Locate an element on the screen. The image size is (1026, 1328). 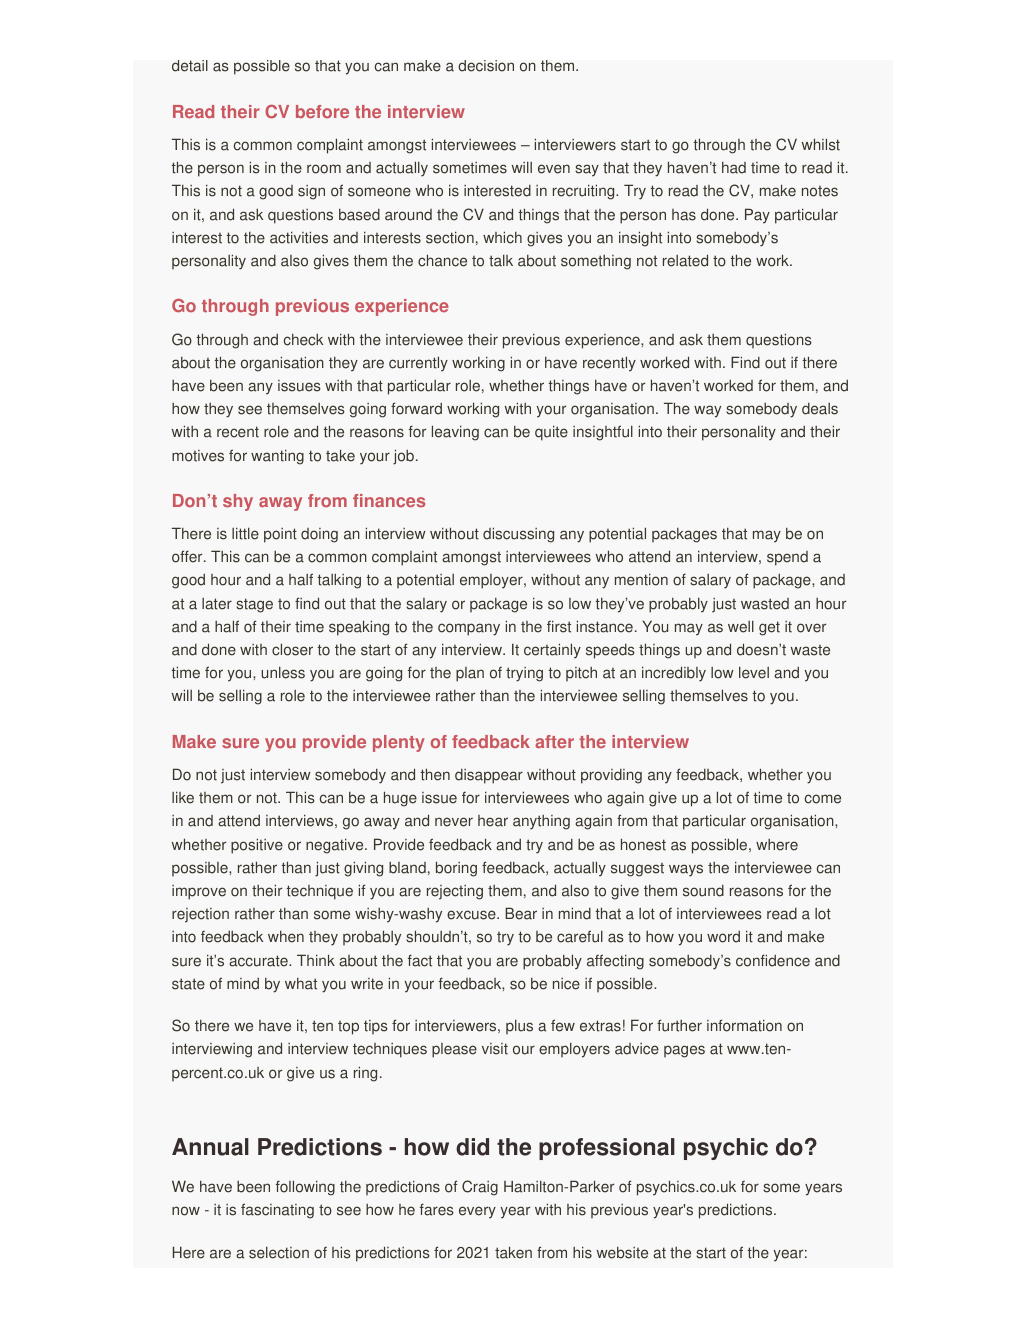
wanting is located at coordinates (277, 457).
